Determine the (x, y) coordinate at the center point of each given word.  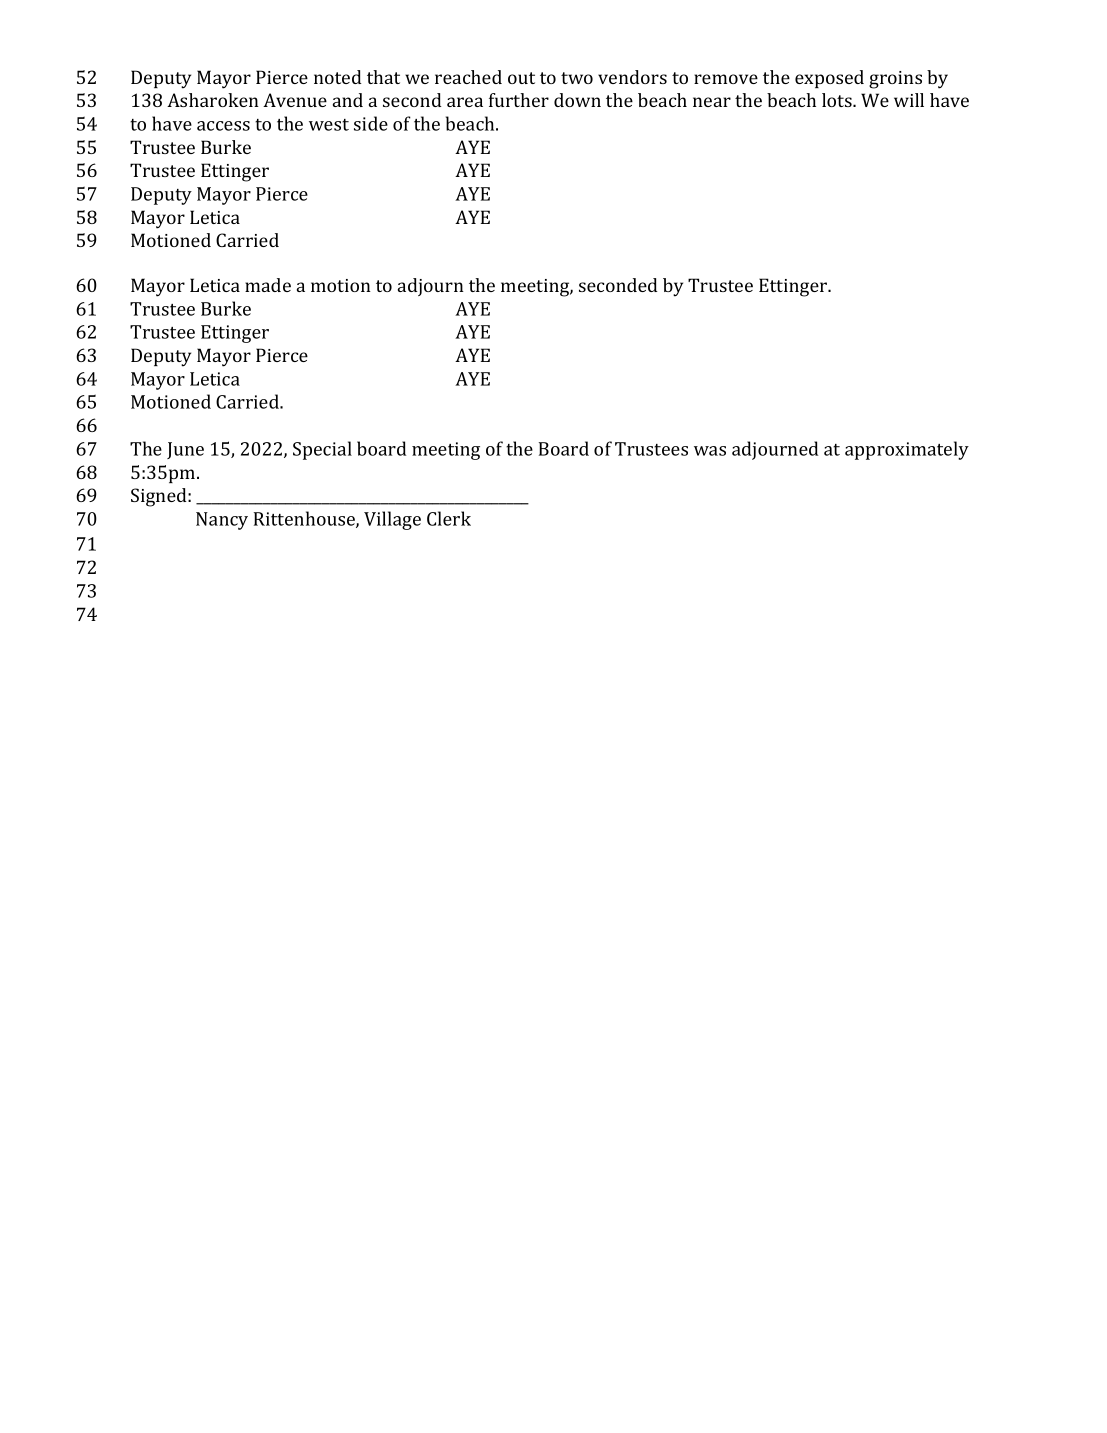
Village (392, 520)
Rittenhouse (305, 519)
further (519, 100)
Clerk (449, 518)
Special (322, 450)
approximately (907, 450)
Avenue (295, 100)
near (712, 102)
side (371, 123)
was (710, 451)
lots (838, 100)
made (268, 285)
